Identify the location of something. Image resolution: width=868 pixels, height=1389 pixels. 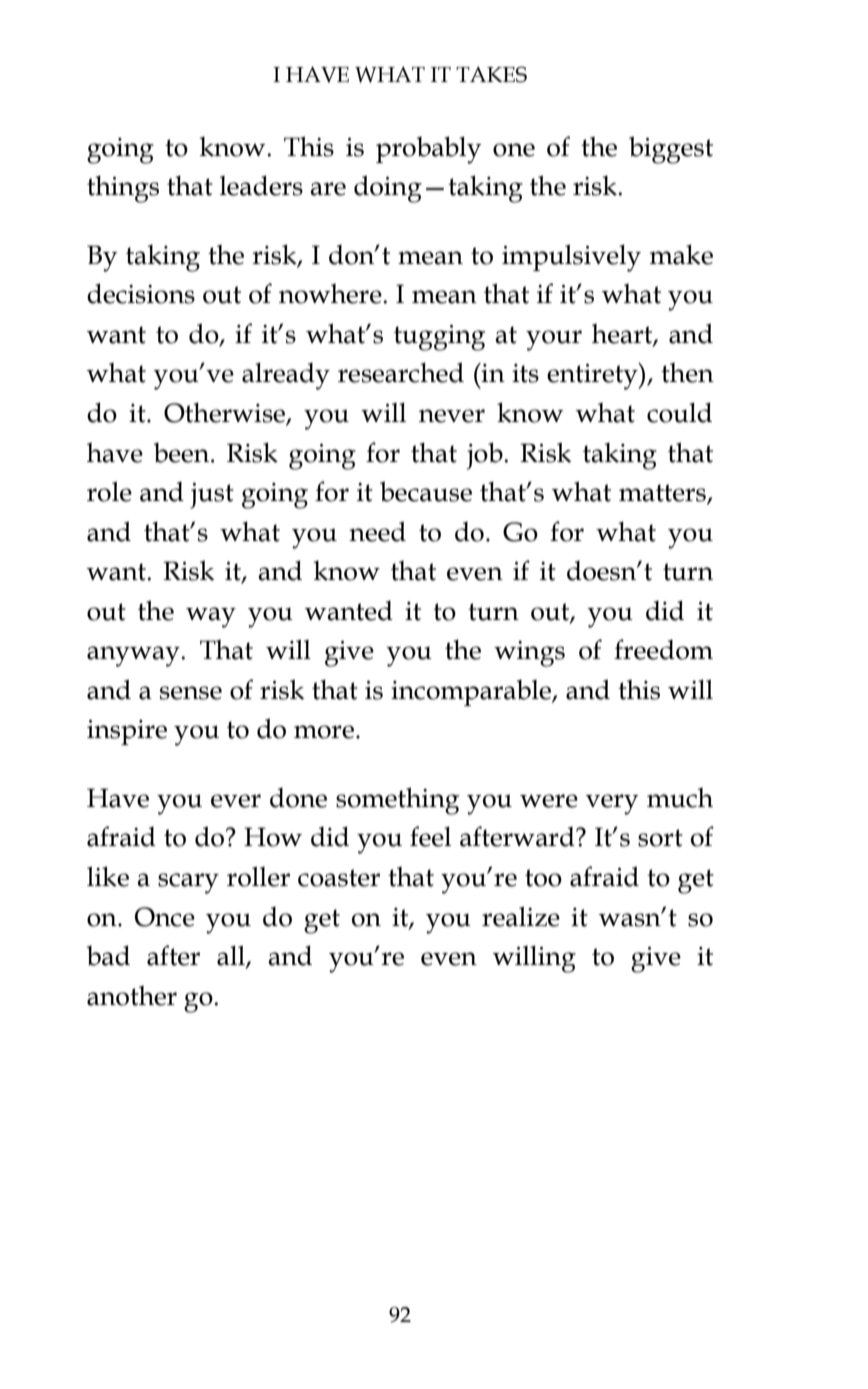
(397, 801).
